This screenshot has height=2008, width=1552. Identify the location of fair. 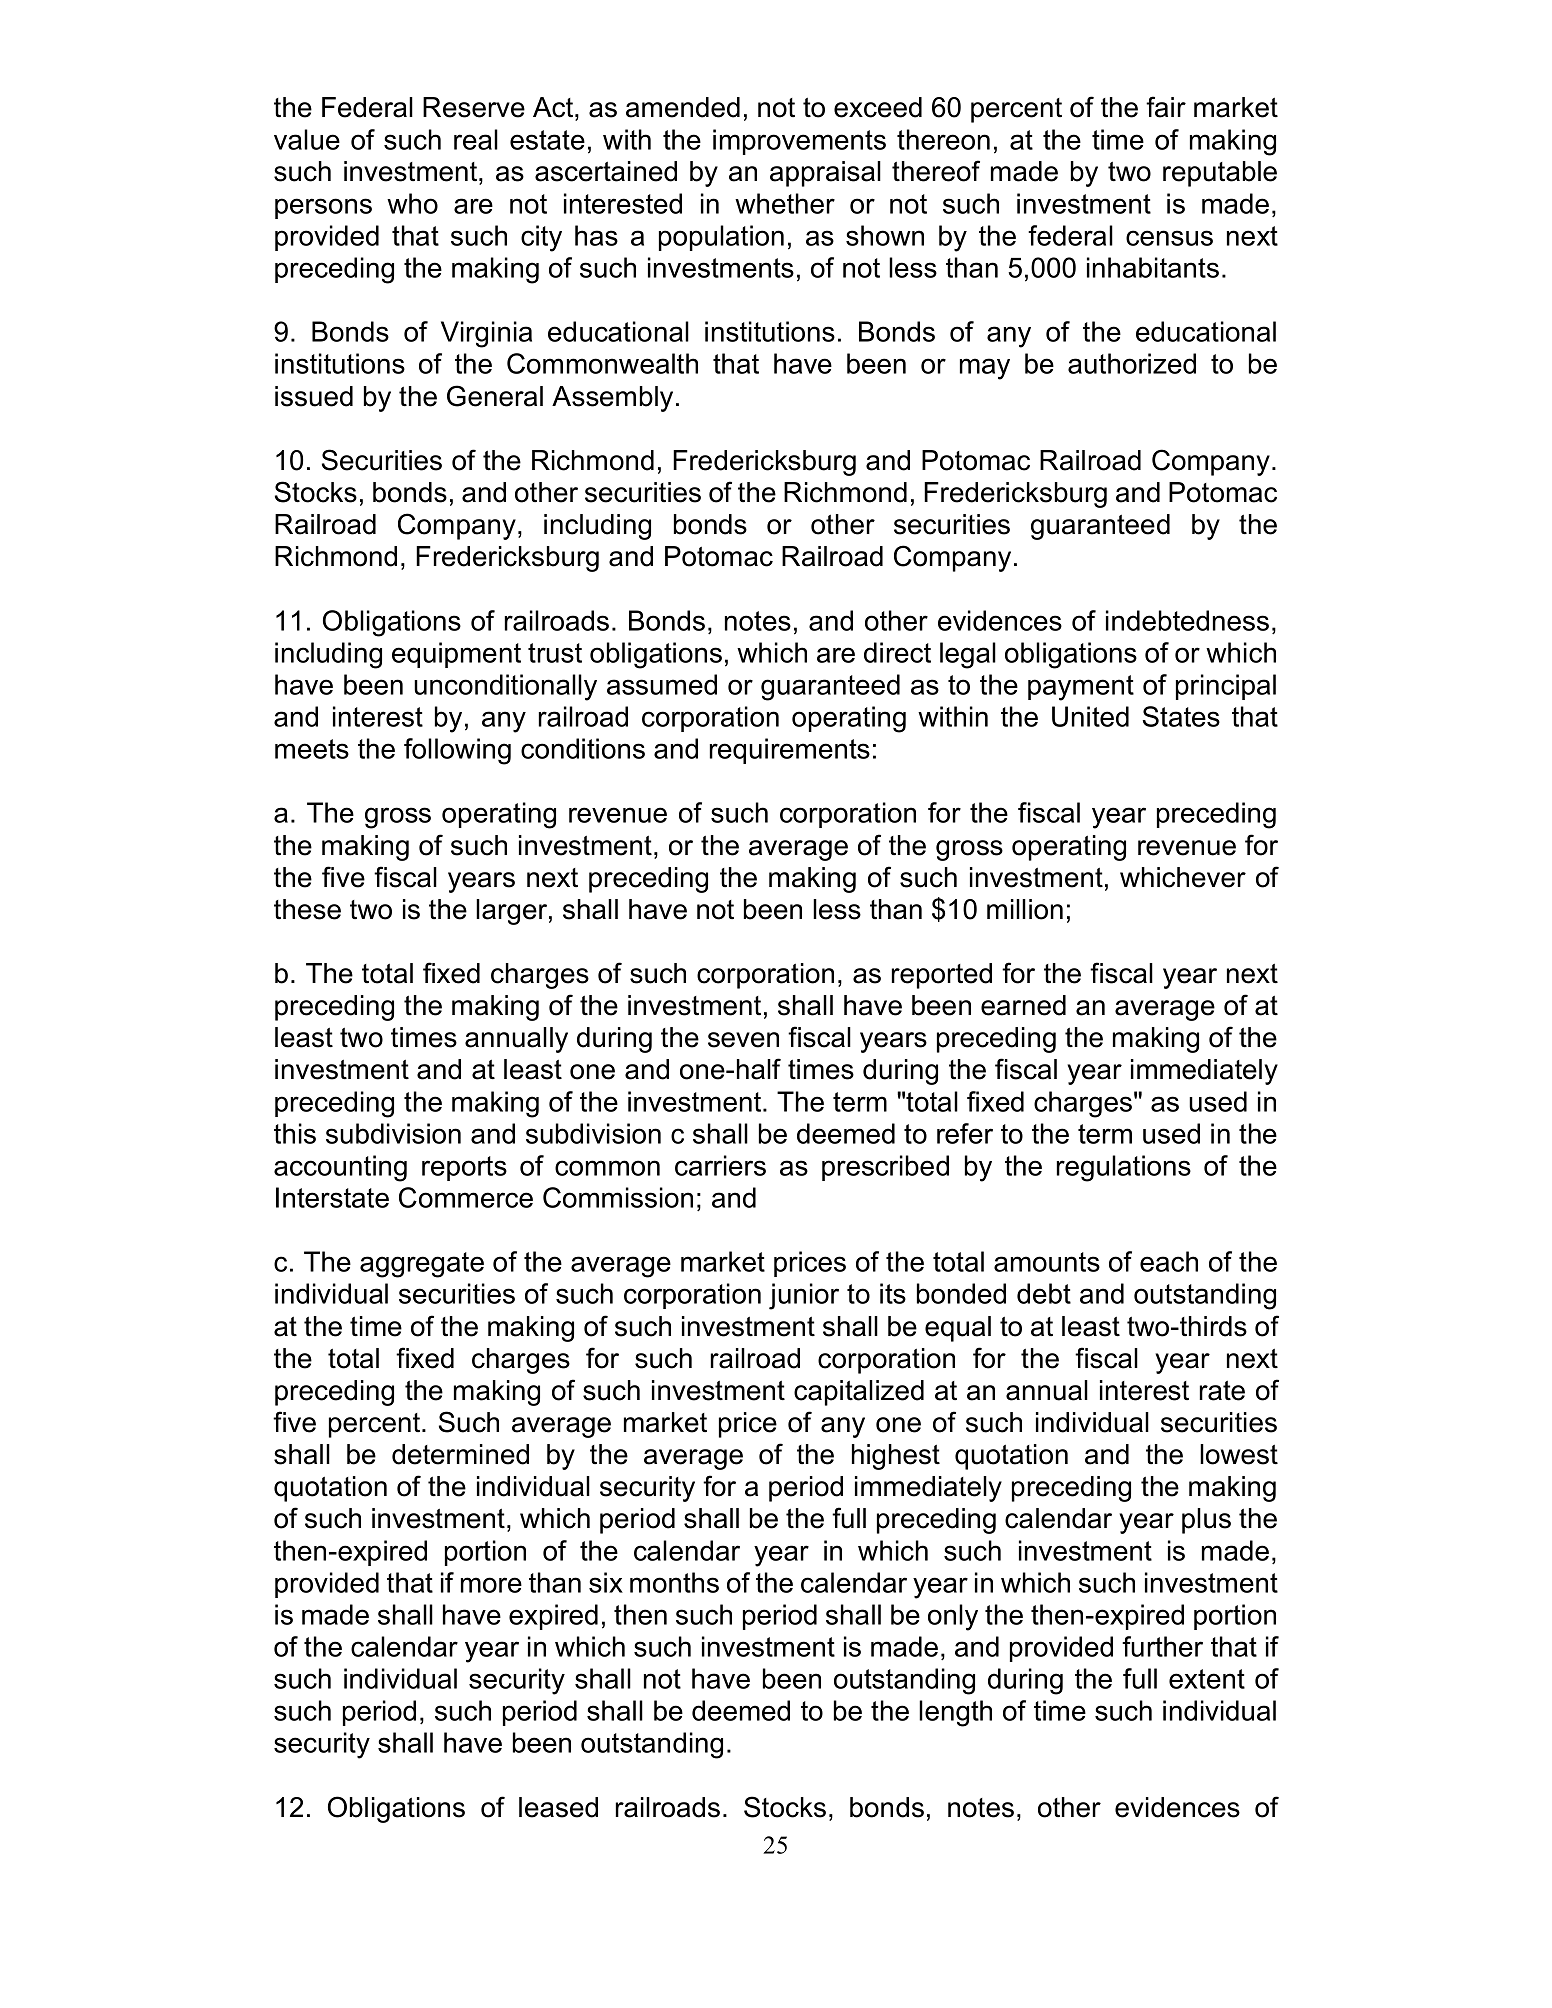
(1166, 107).
